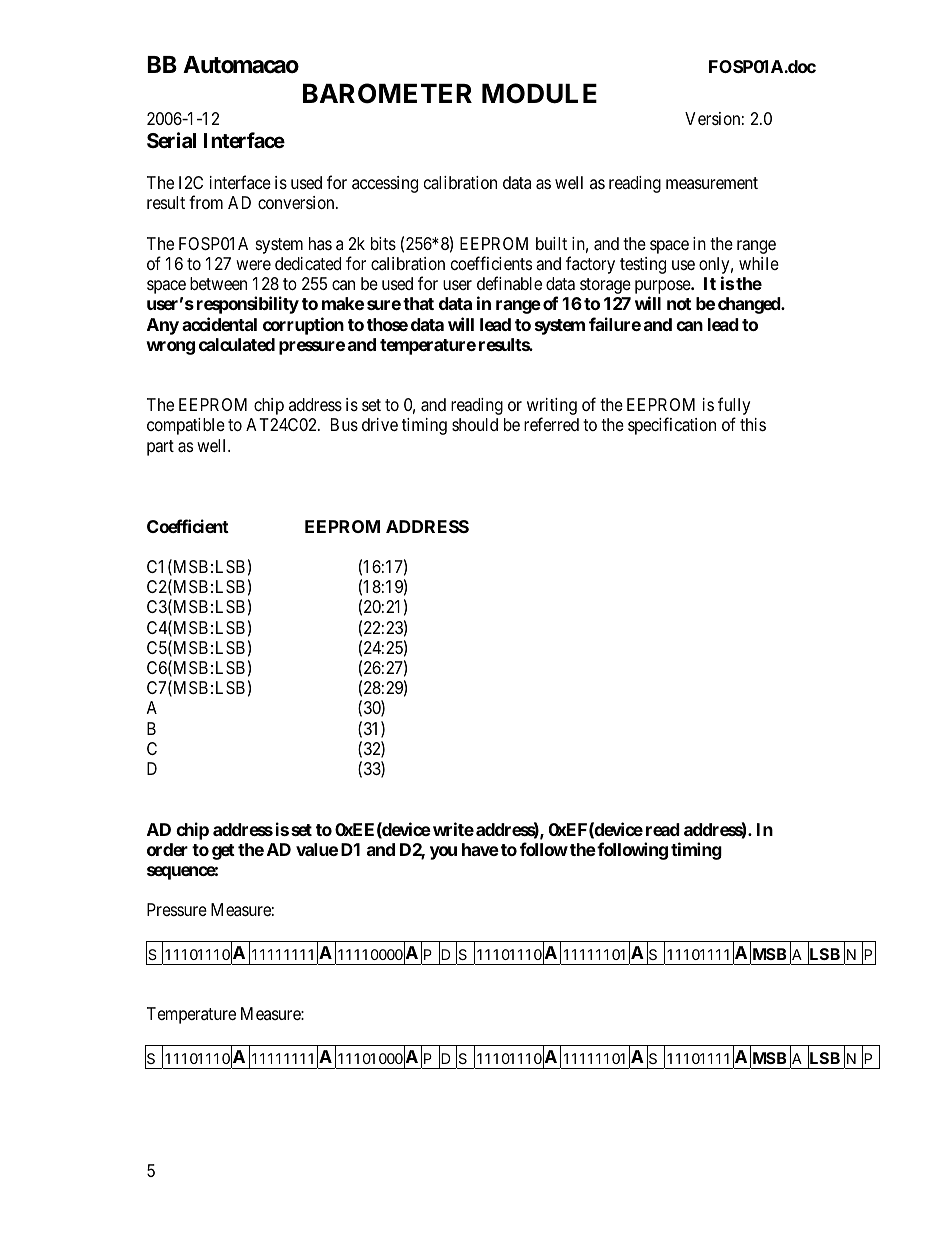 The height and width of the page is (1233, 952). I want to click on not, so click(679, 304).
